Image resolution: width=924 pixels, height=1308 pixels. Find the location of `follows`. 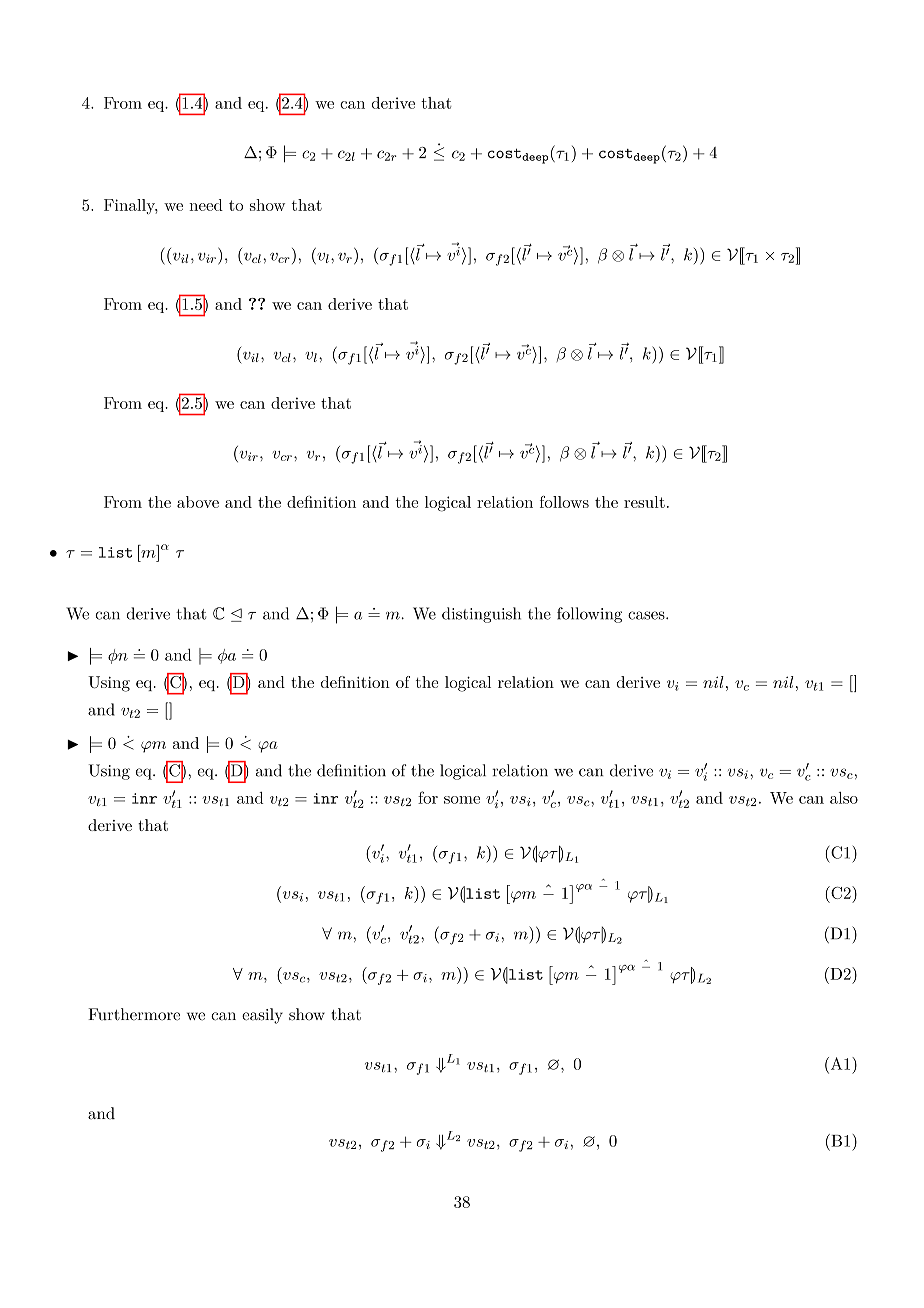

follows is located at coordinates (564, 502).
